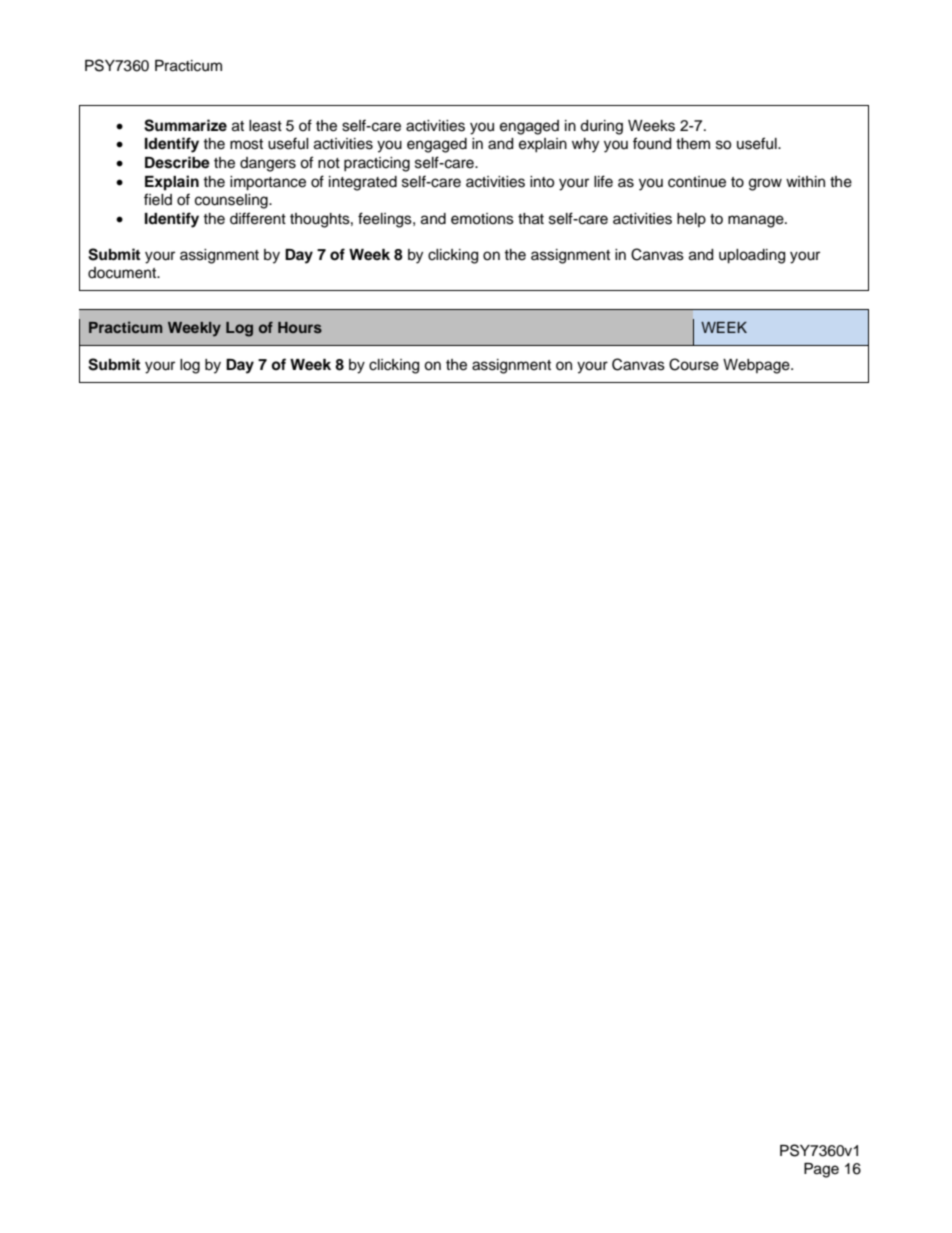 The image size is (952, 1233). I want to click on feelings, so click(386, 220).
